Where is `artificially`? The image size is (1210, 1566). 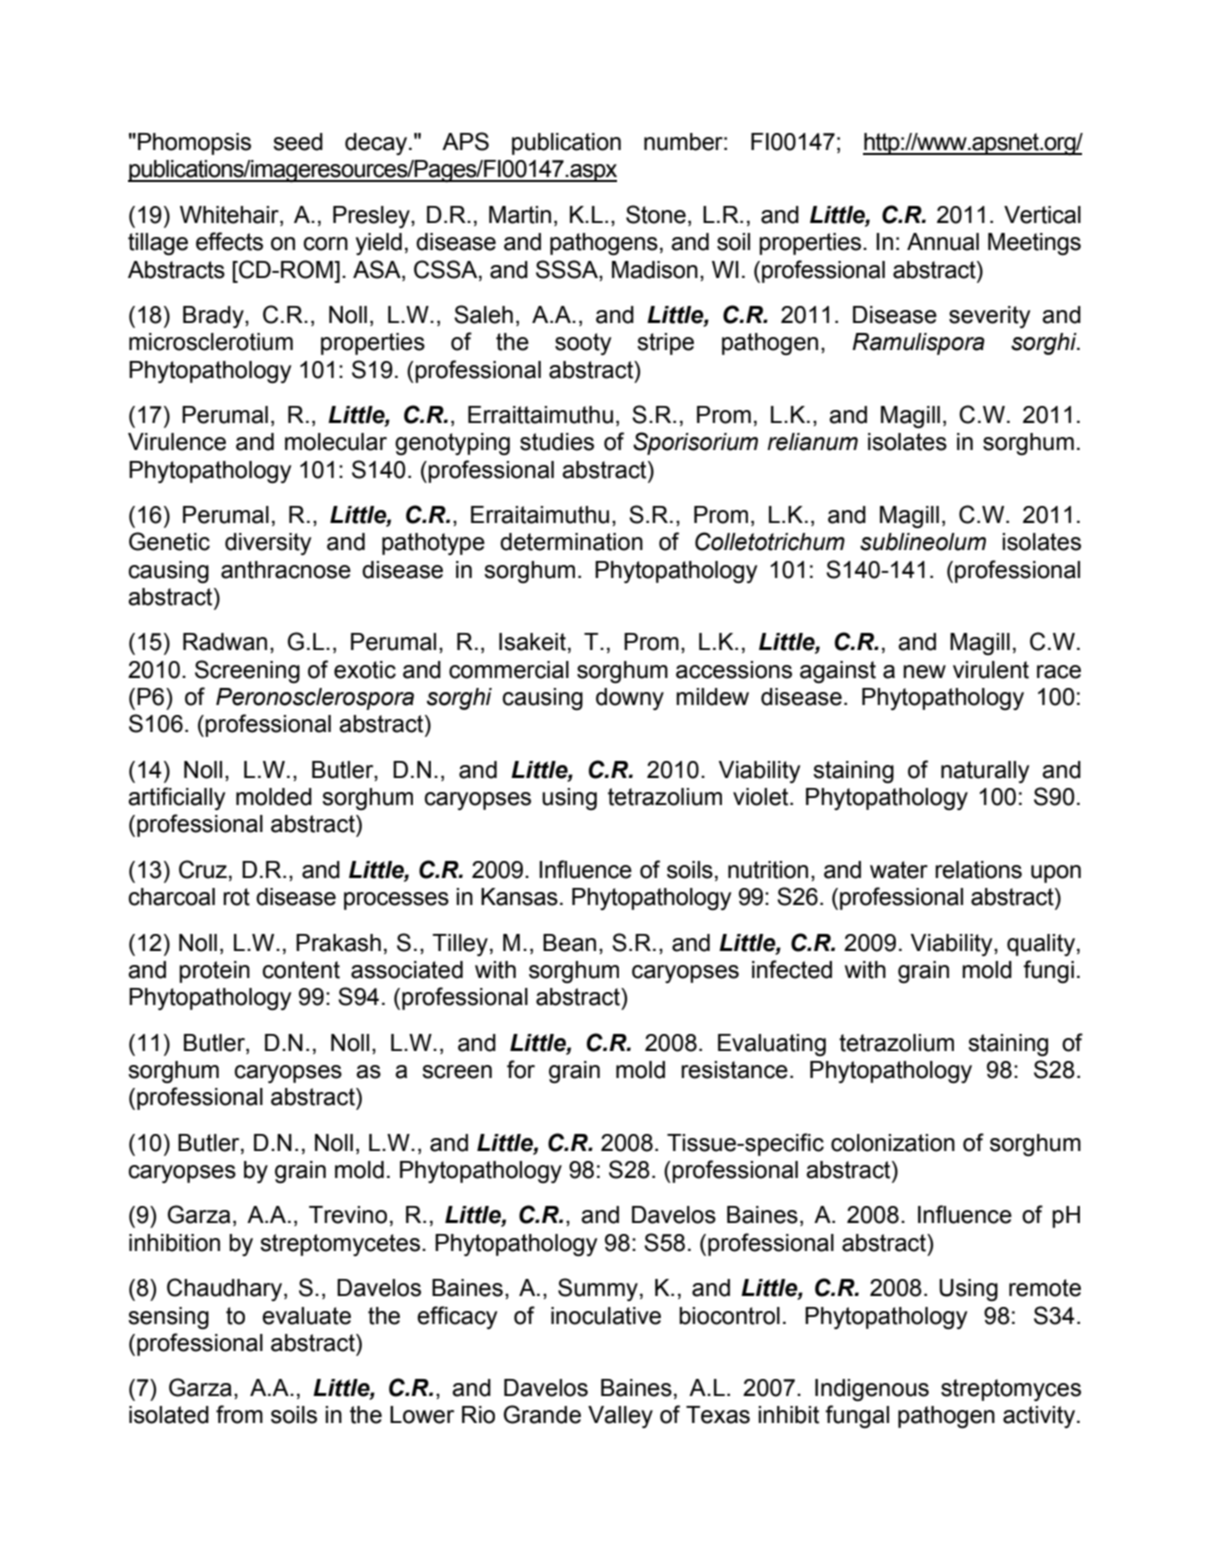
artificially is located at coordinates (176, 798).
